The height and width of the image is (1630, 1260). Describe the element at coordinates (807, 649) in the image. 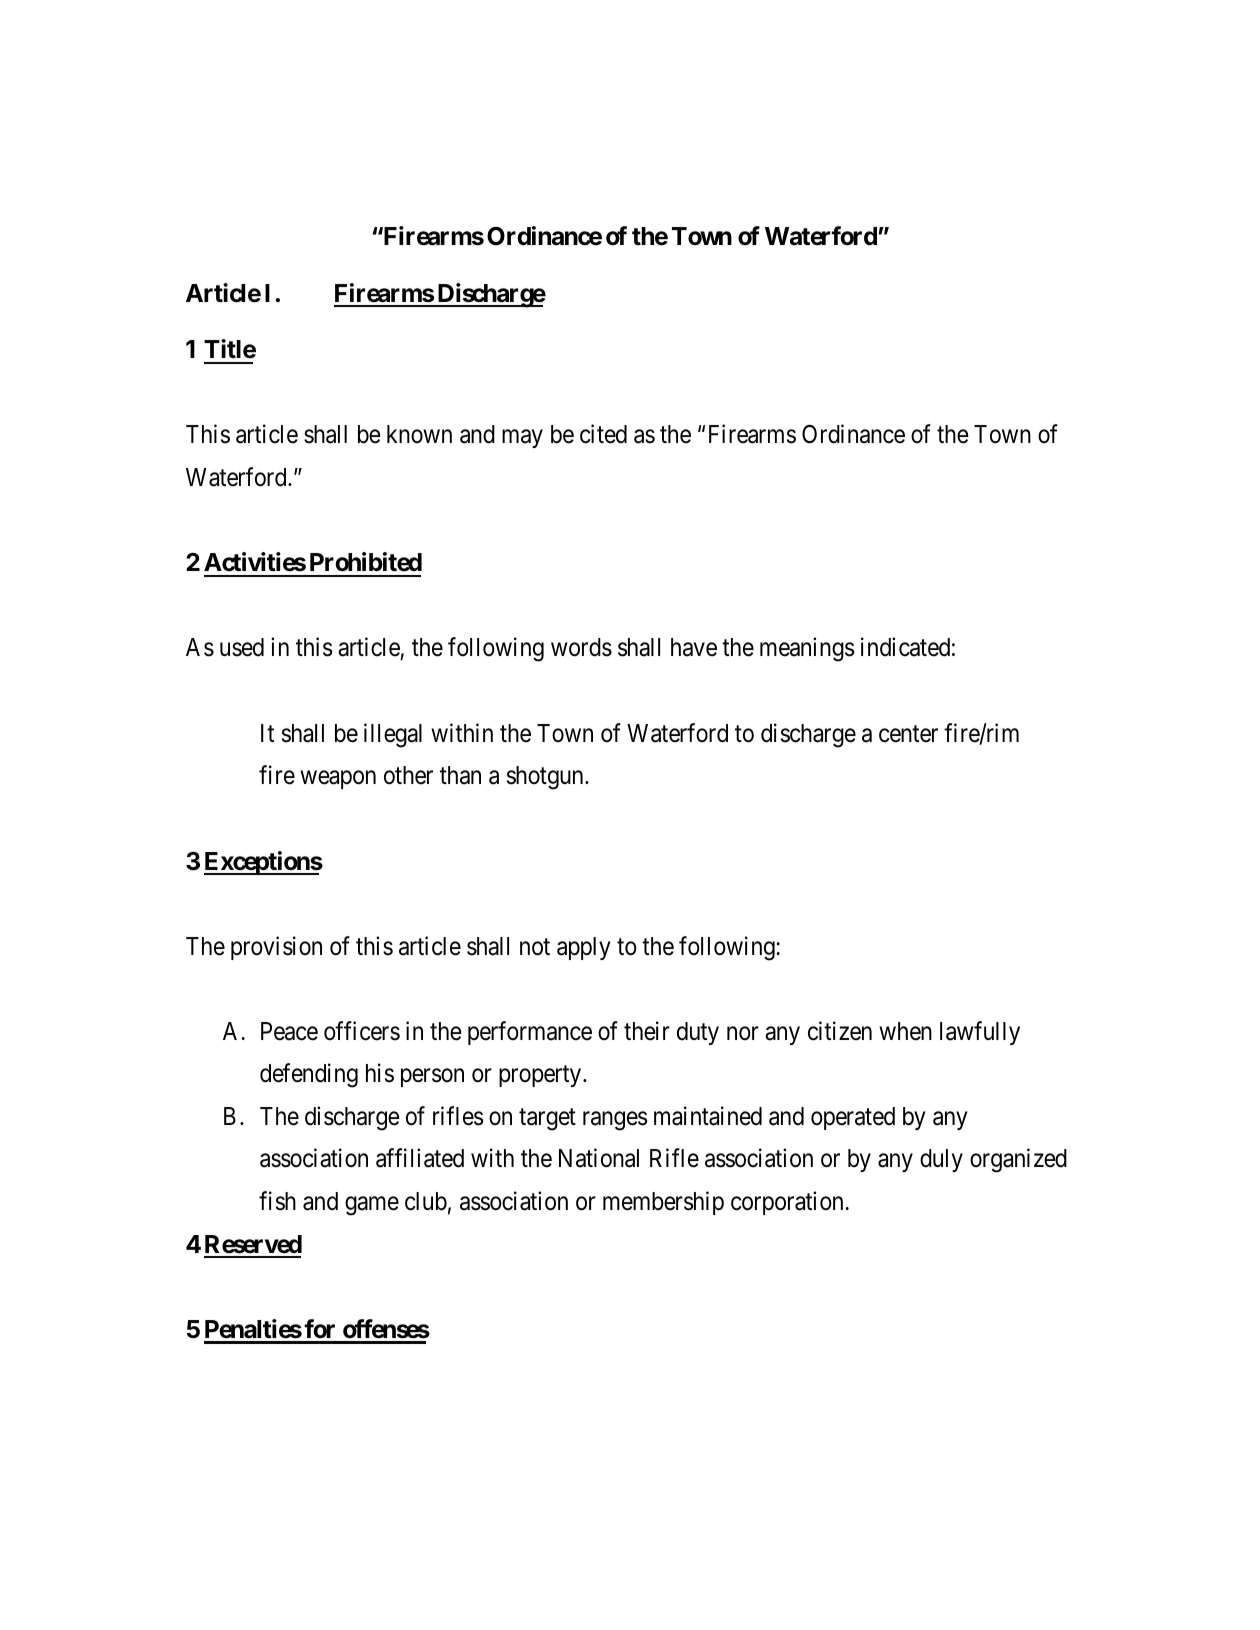

I see `meanings` at that location.
